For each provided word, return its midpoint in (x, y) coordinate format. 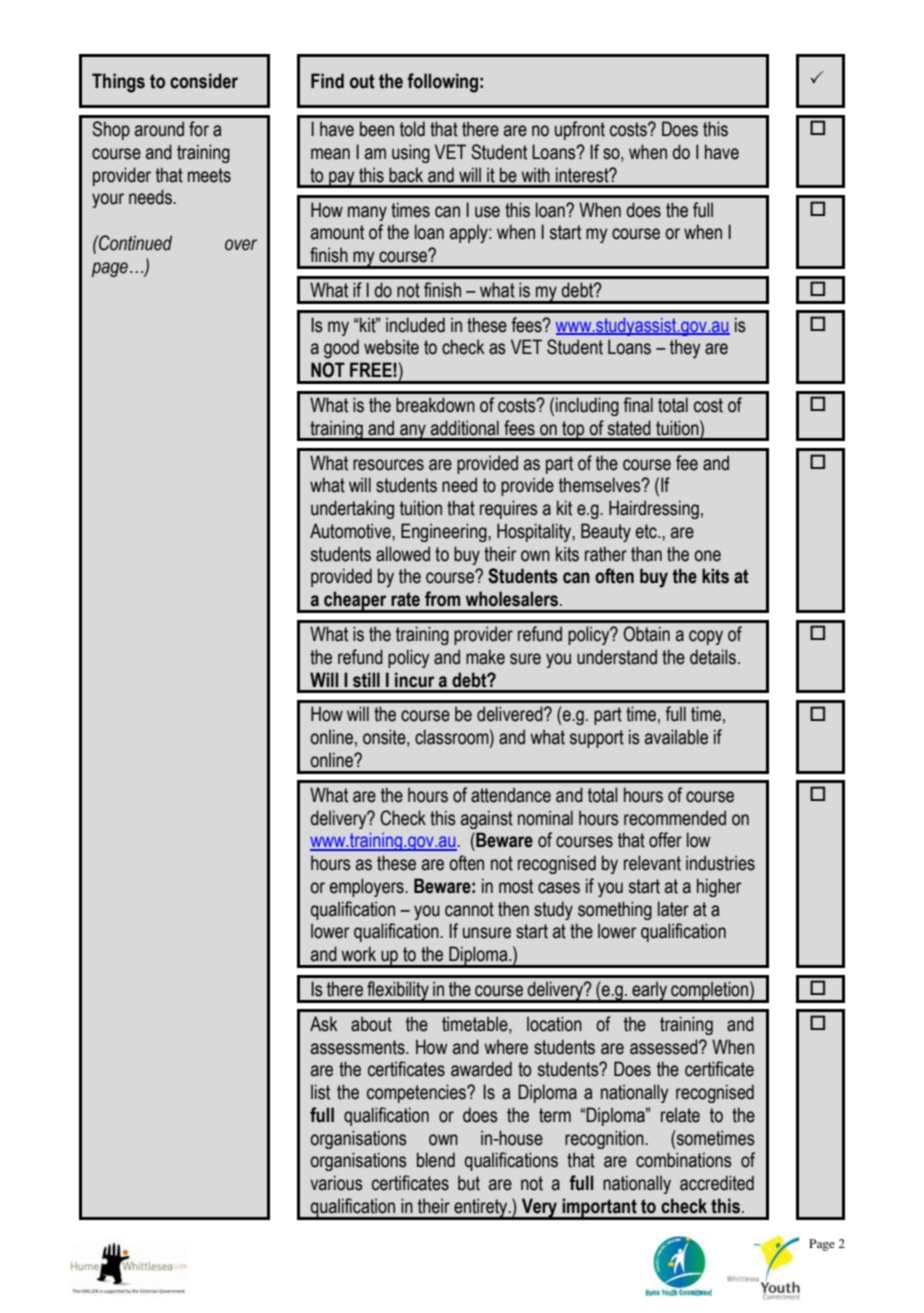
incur (414, 680)
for (199, 129)
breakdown (435, 405)
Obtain (646, 634)
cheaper (355, 602)
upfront (580, 130)
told (412, 129)
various (336, 1183)
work (358, 954)
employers (368, 887)
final (638, 405)
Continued (134, 243)
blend (436, 1160)
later (673, 909)
